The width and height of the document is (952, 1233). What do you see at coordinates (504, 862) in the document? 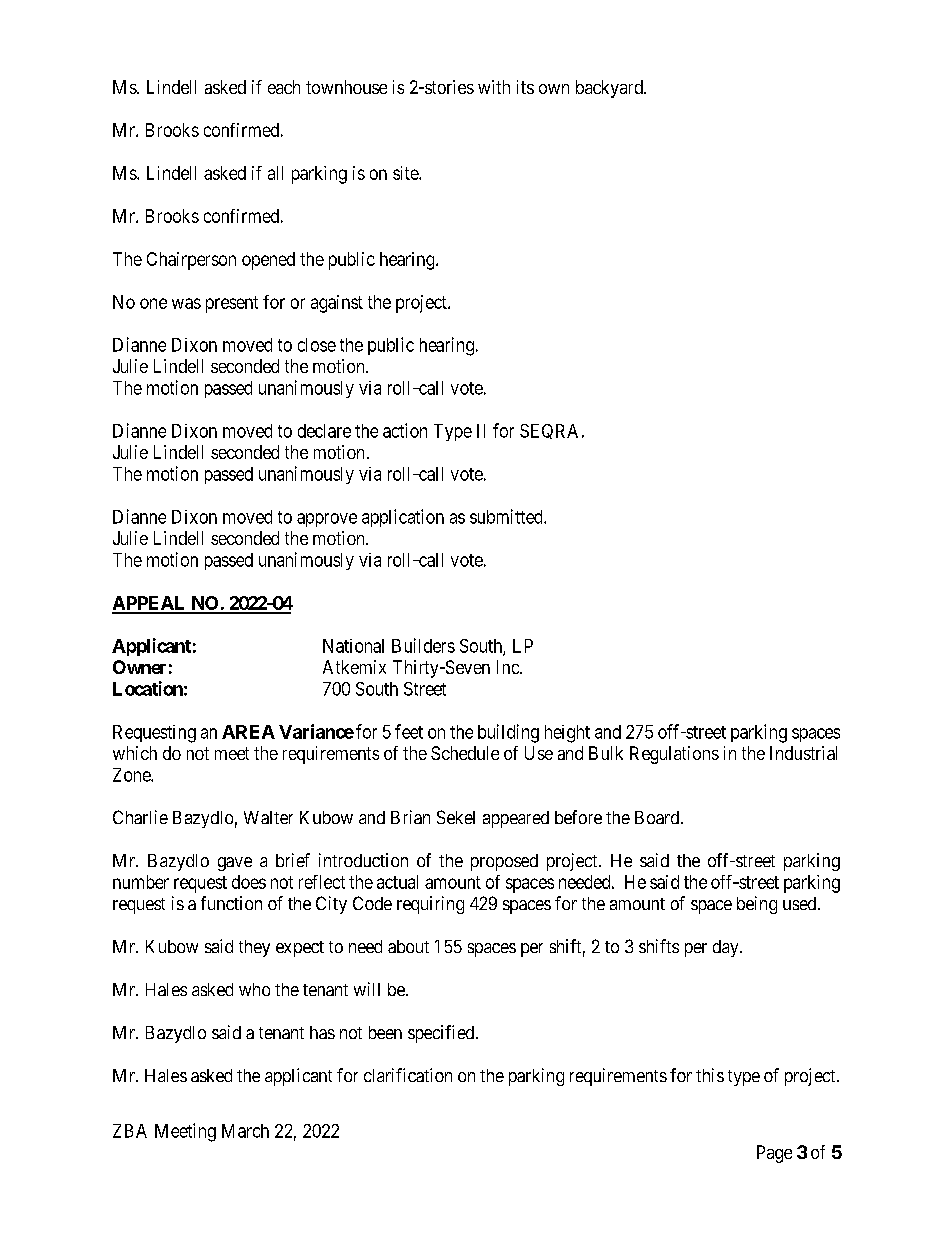
I see `proposed` at bounding box center [504, 862].
